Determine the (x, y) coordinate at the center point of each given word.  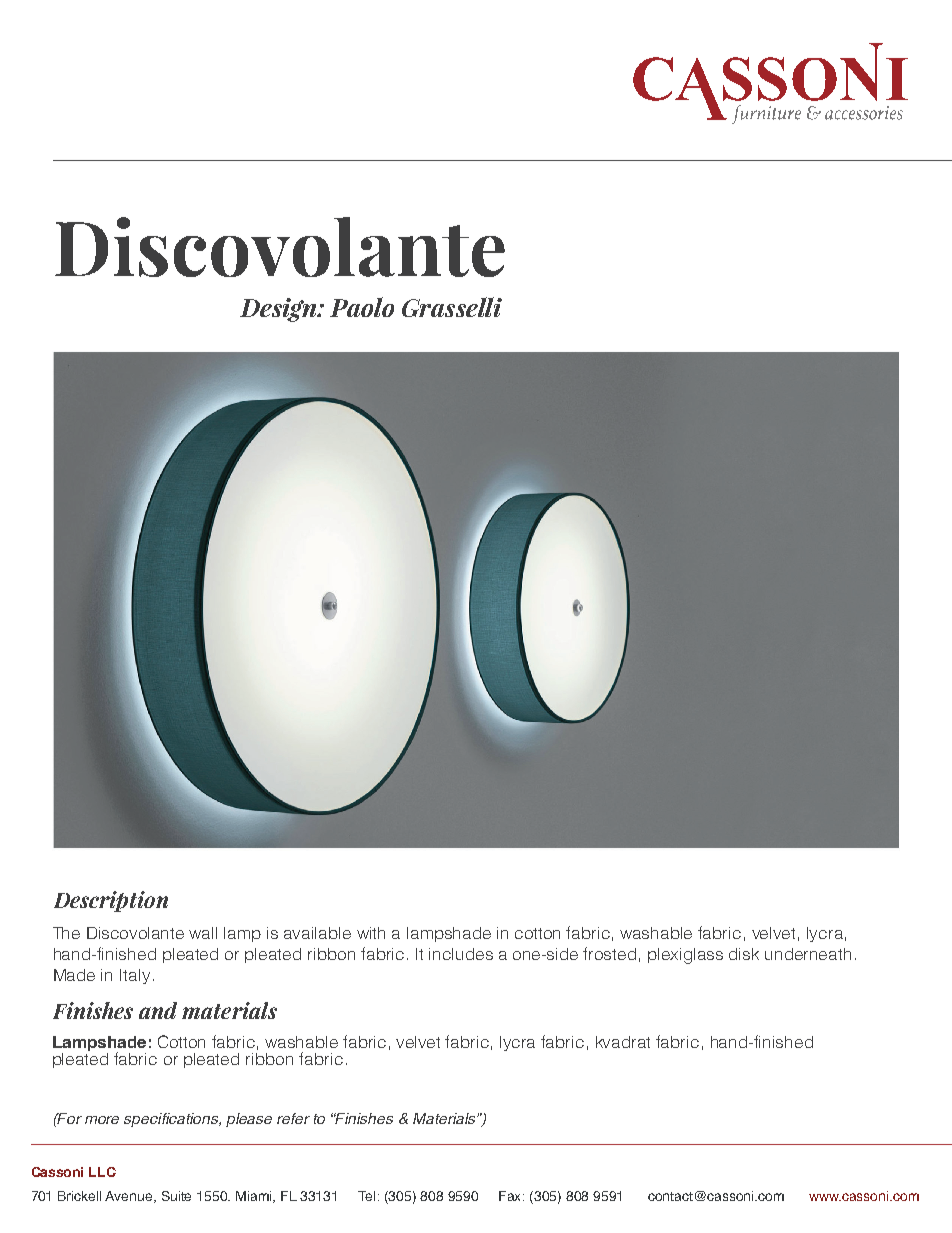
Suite (176, 1196)
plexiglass (685, 956)
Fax (511, 1196)
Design (279, 310)
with (371, 933)
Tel (366, 1196)
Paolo (362, 307)
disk (744, 954)
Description (111, 901)
